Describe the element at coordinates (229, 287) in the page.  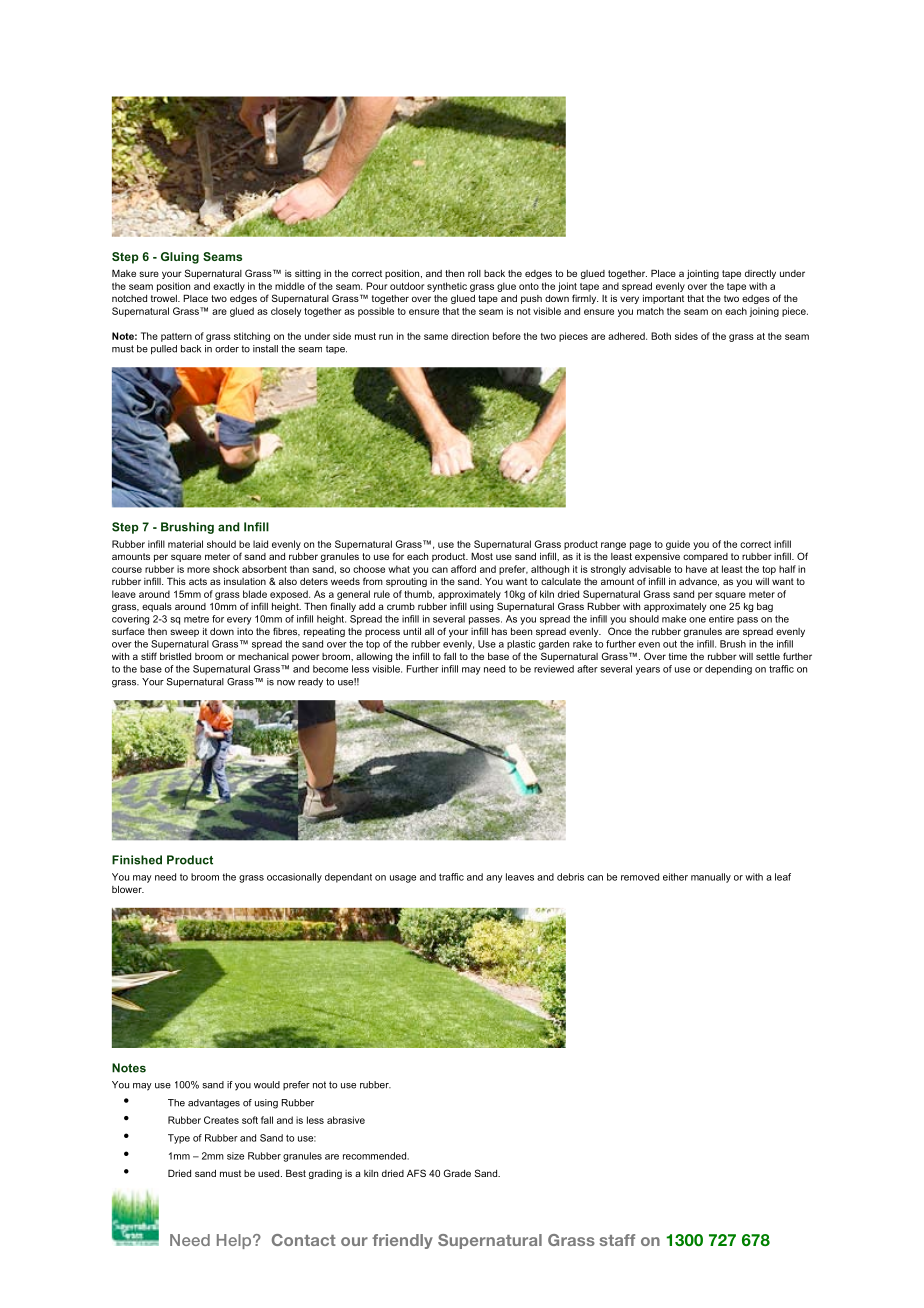
I see `exactly` at that location.
